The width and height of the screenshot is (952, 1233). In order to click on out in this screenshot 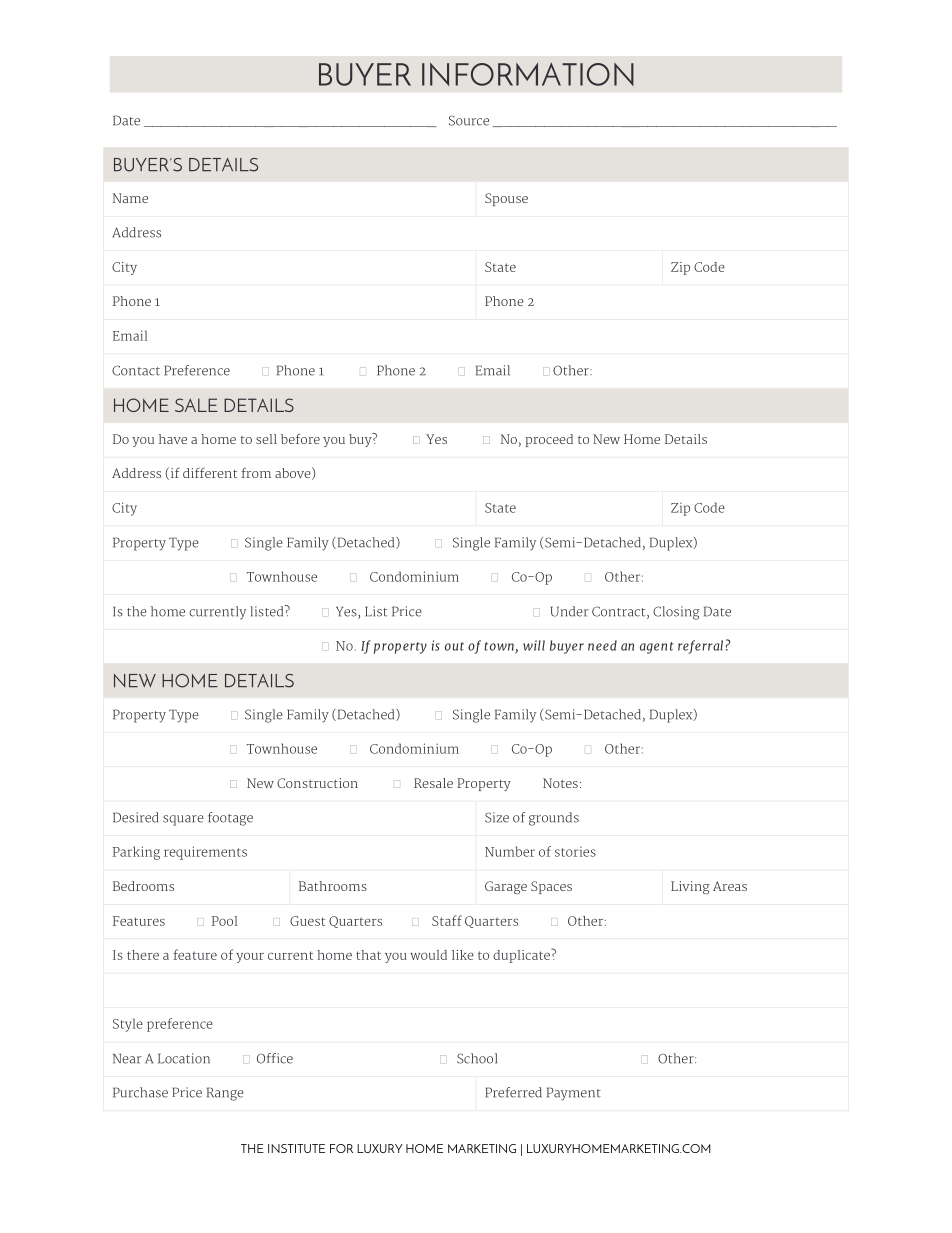, I will do `click(454, 646)`.
